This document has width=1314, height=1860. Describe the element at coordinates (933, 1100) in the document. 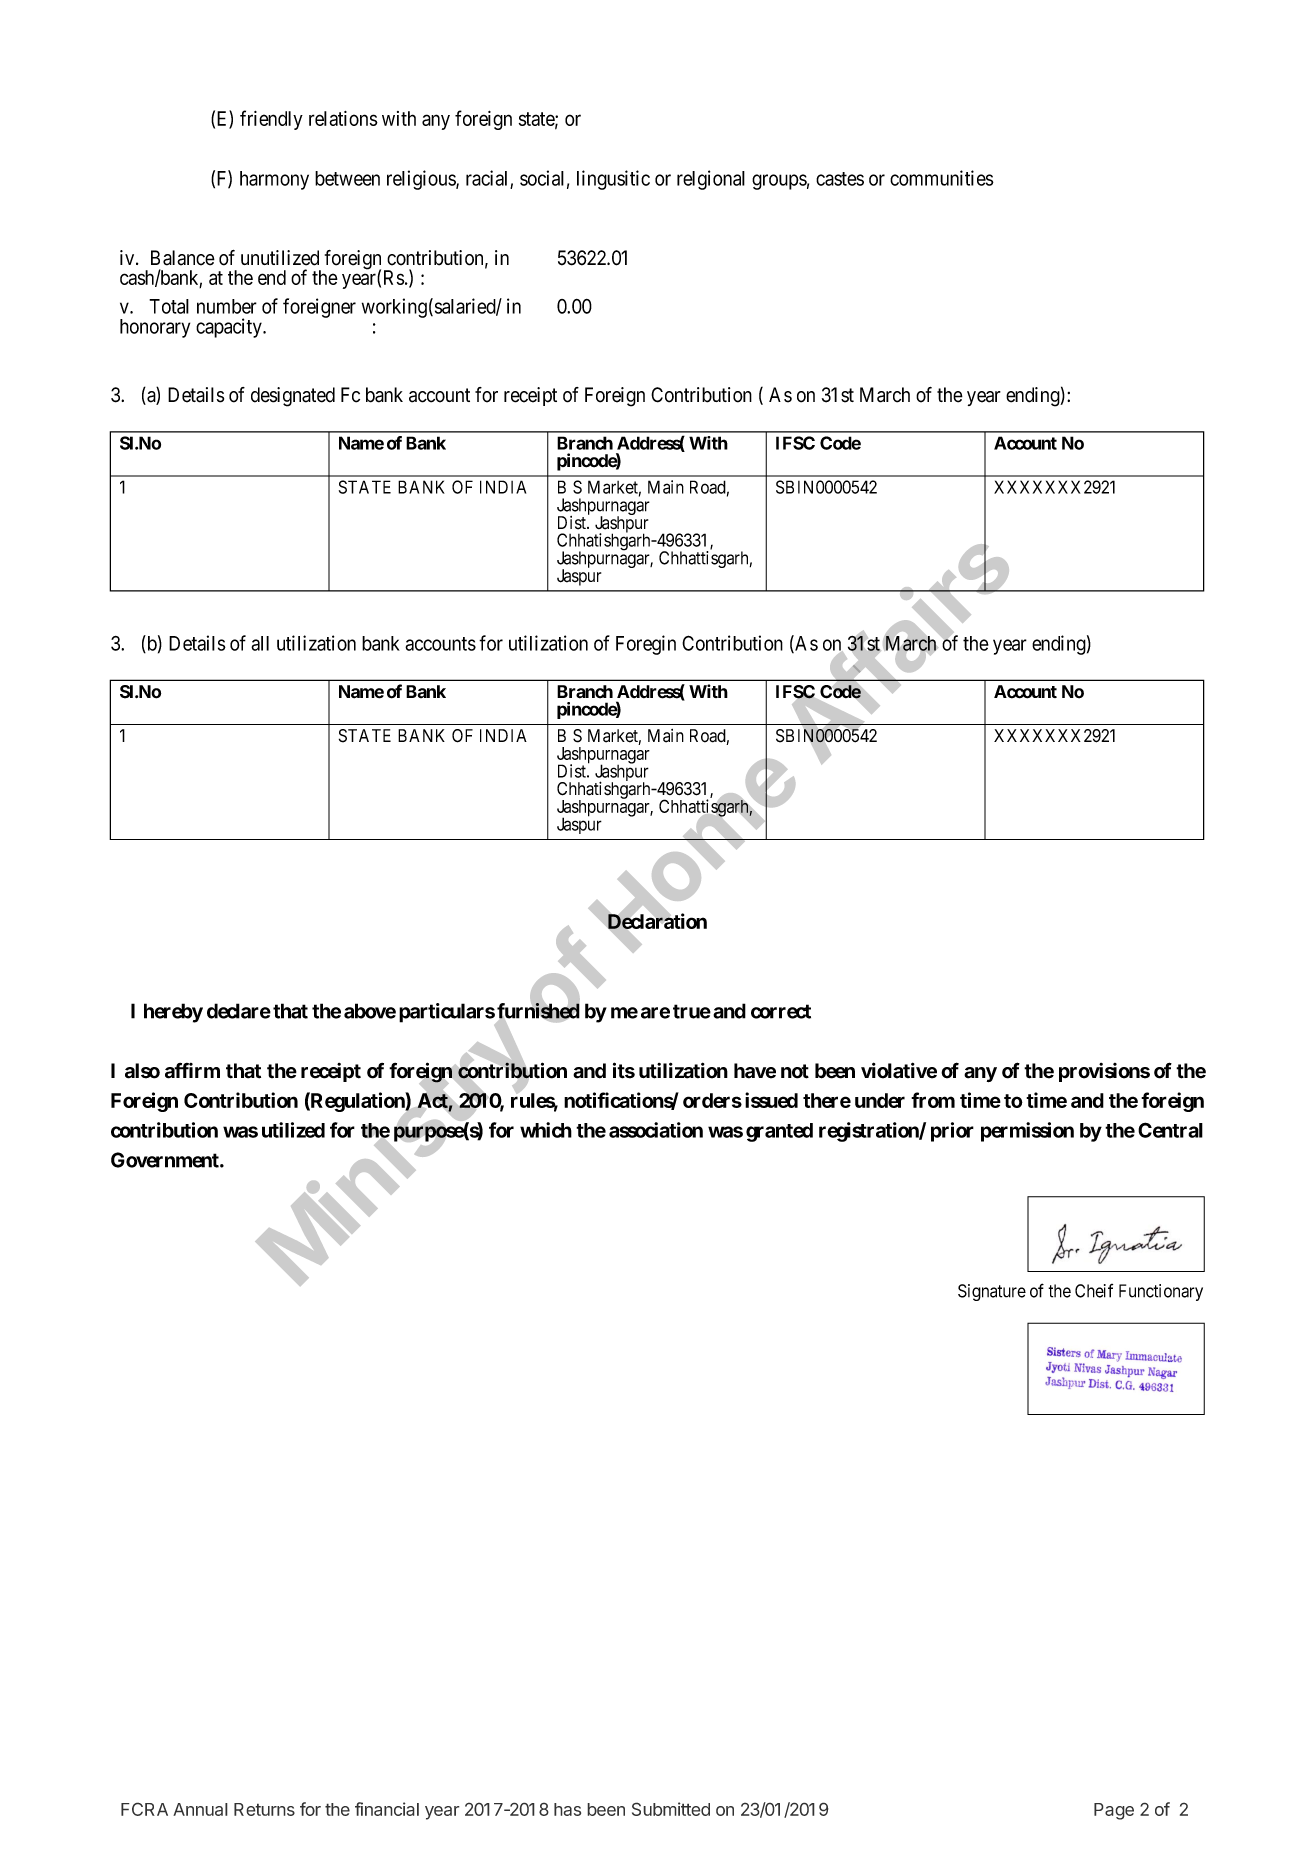

I see `from` at that location.
